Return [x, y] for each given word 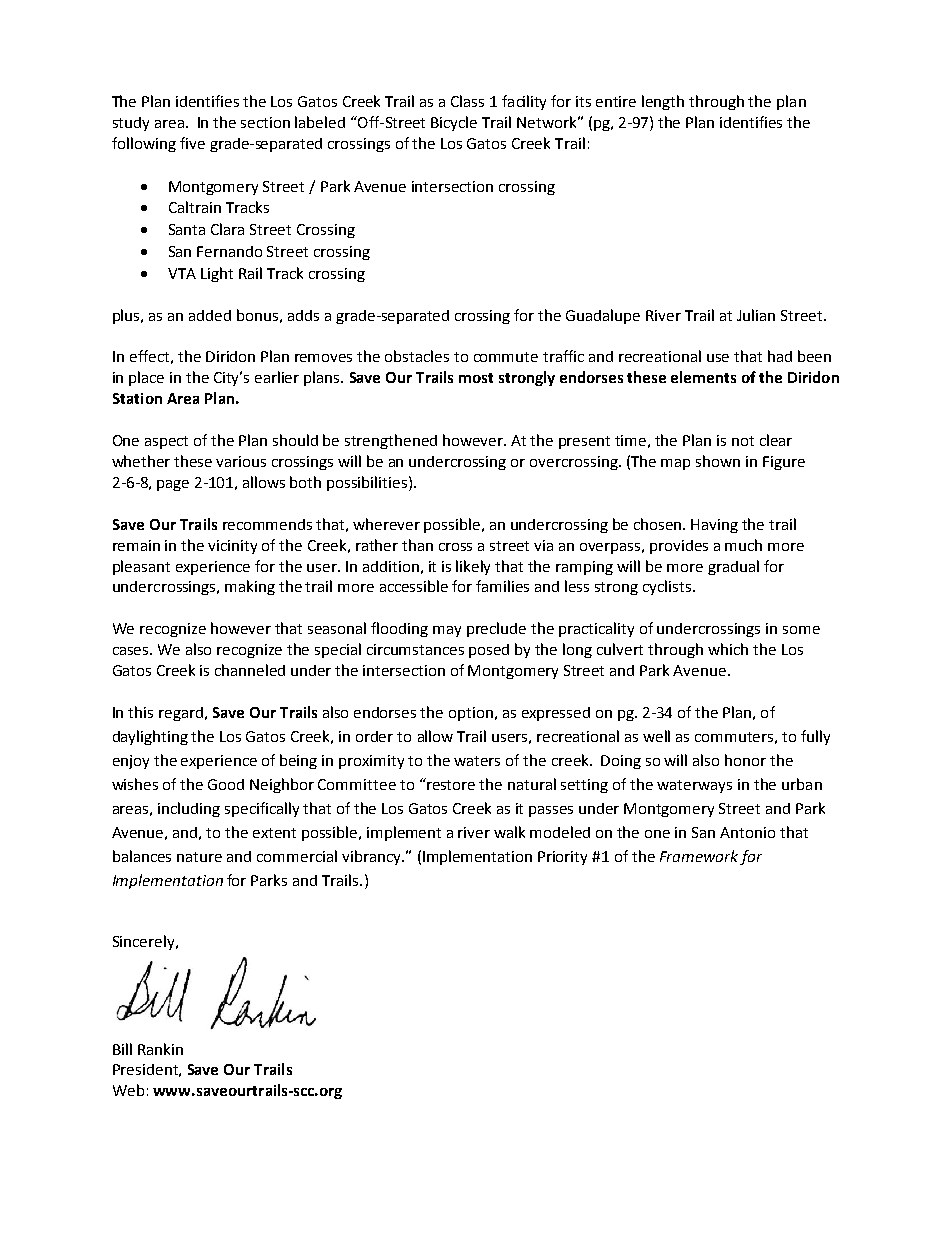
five [192, 143]
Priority [562, 858]
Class [467, 101]
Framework [699, 856]
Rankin [160, 1049]
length [663, 102]
